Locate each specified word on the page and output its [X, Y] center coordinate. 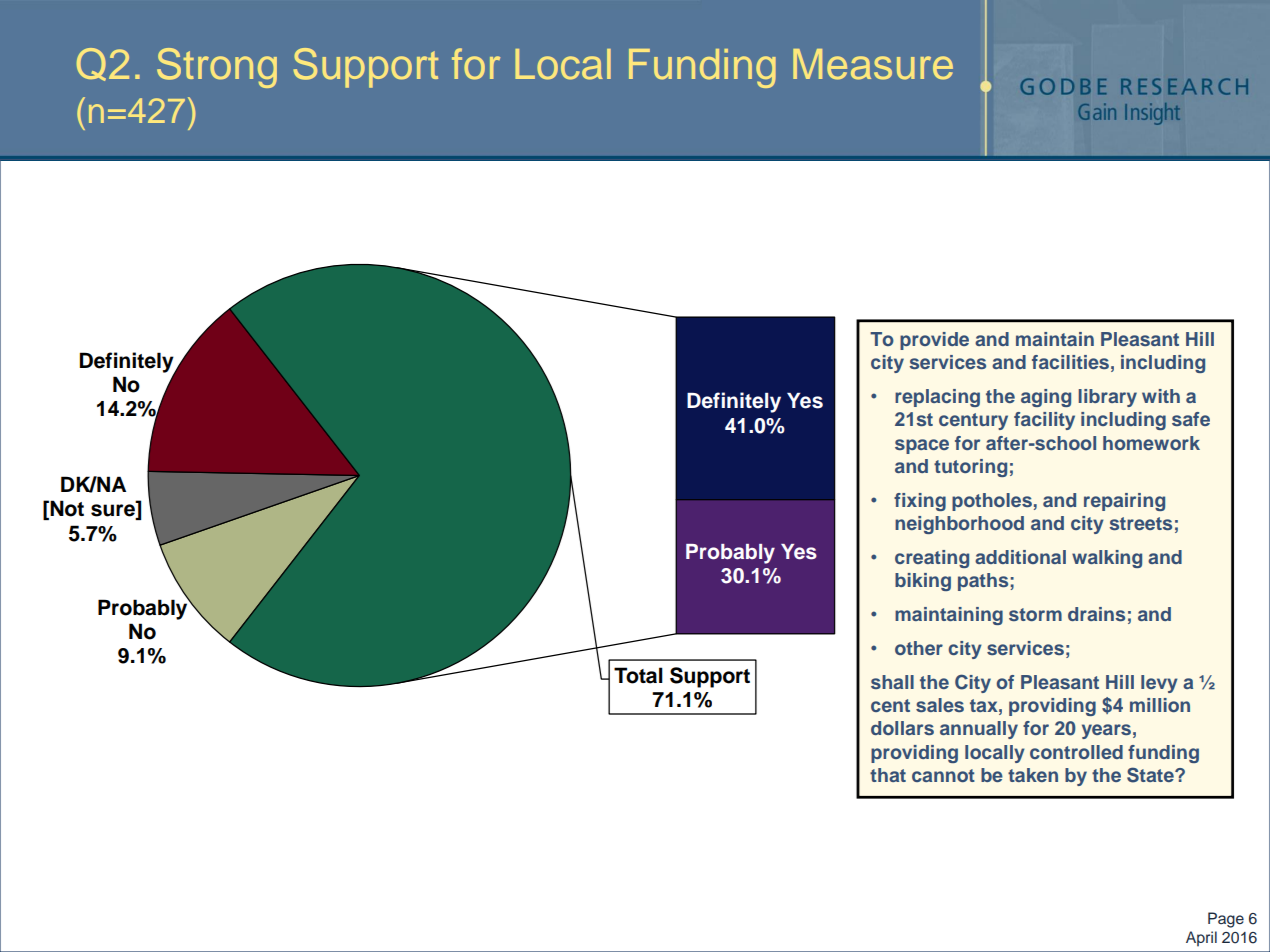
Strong [217, 68]
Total [638, 675]
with [1161, 396]
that [888, 775]
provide [934, 341]
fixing [920, 502]
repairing [1124, 502]
